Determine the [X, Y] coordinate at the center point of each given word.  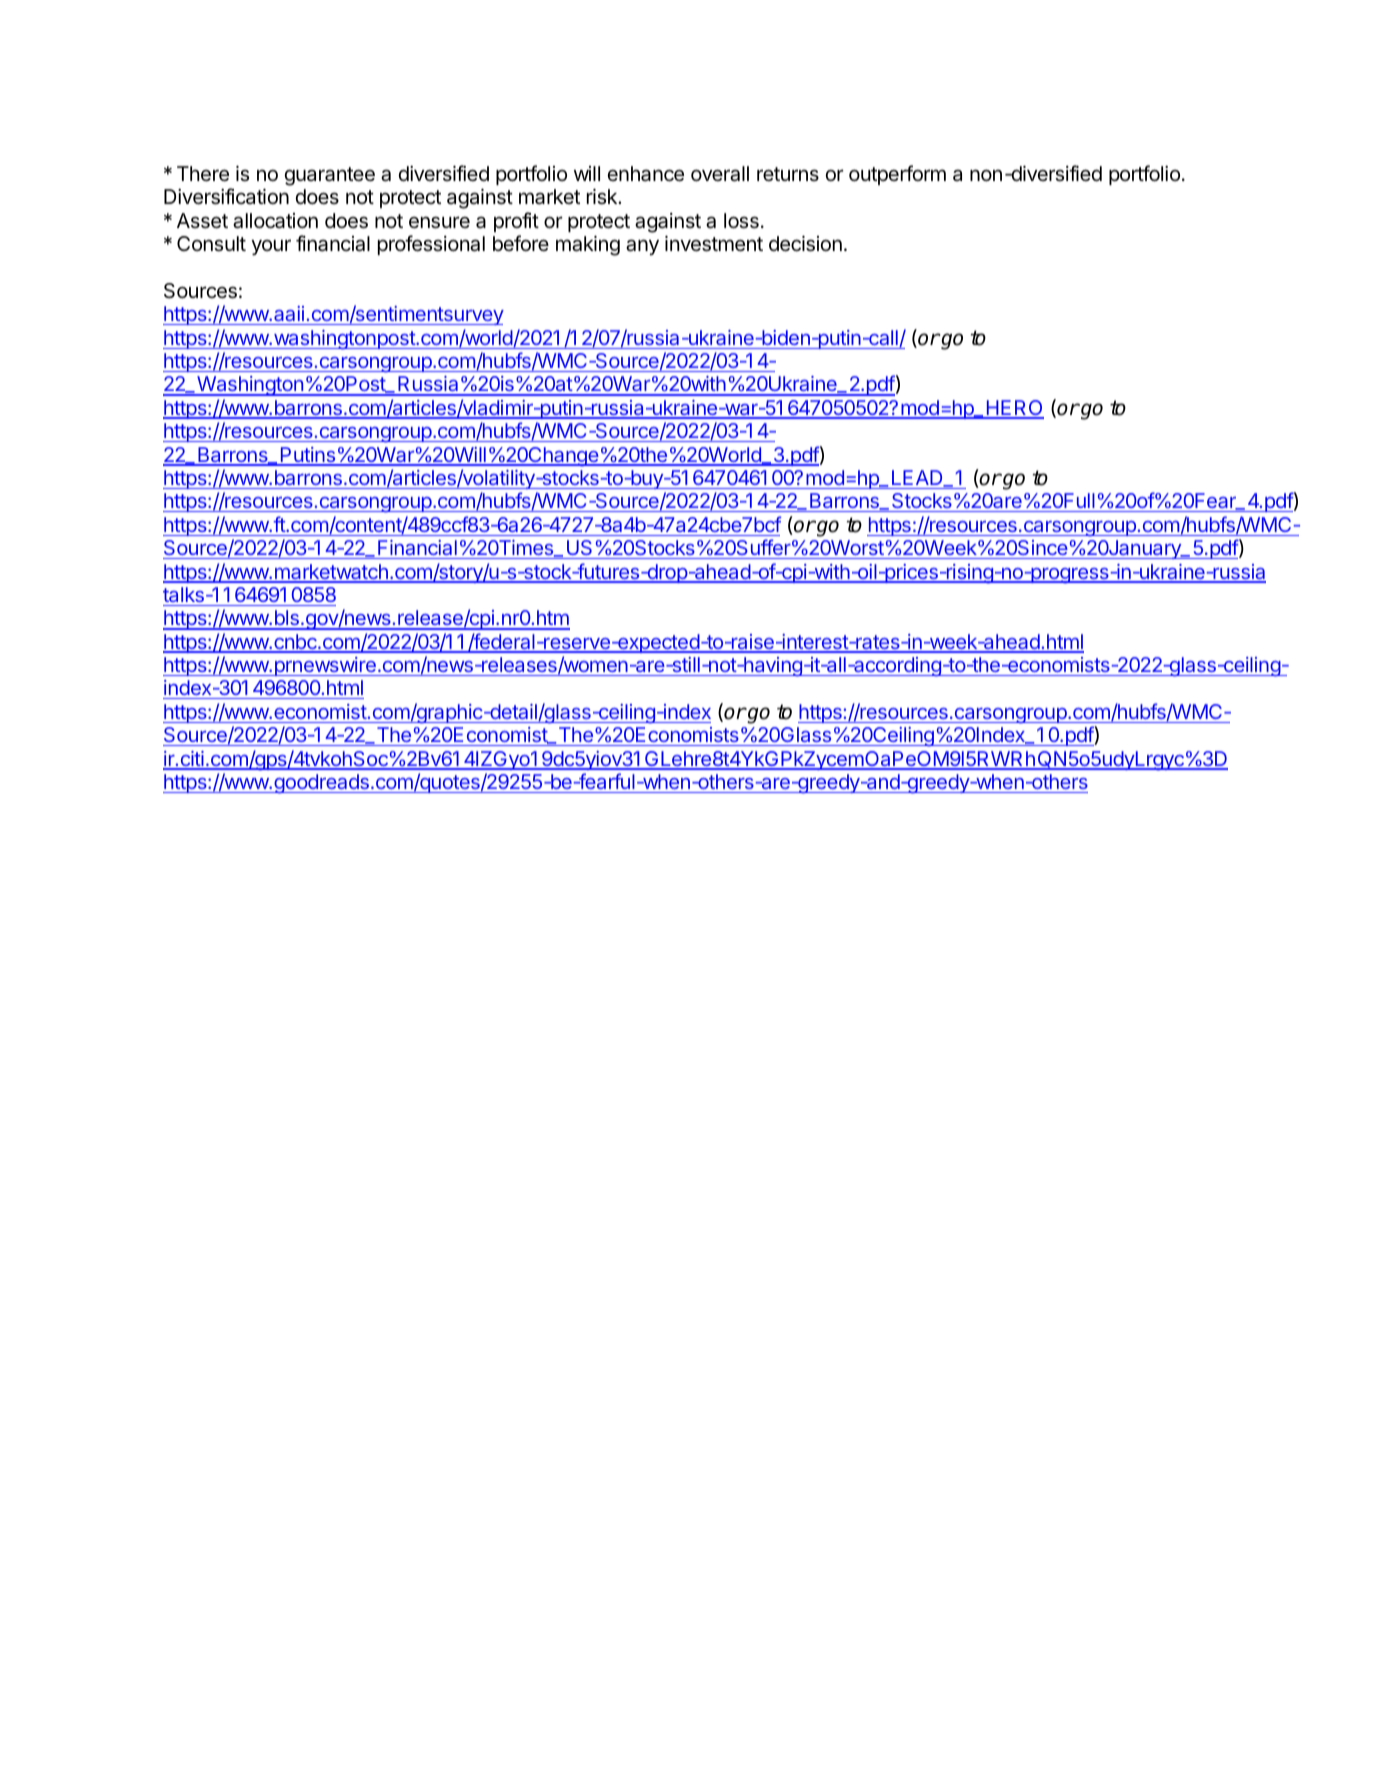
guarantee [330, 176]
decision [805, 244]
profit [516, 222]
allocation [275, 221]
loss [741, 221]
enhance [646, 174]
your [271, 247]
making [588, 246]
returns [788, 174]
